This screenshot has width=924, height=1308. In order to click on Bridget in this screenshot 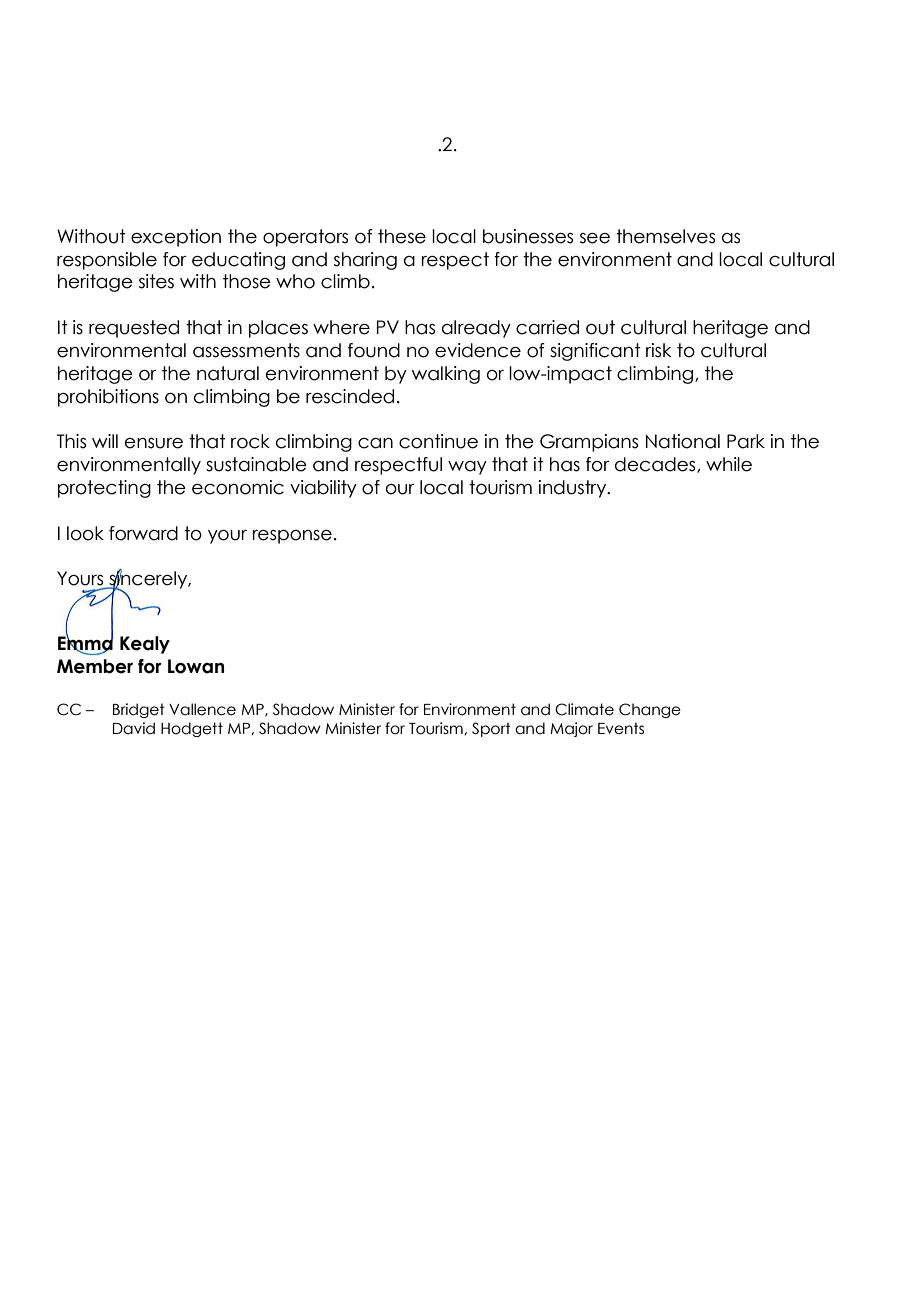, I will do `click(139, 710)`.
